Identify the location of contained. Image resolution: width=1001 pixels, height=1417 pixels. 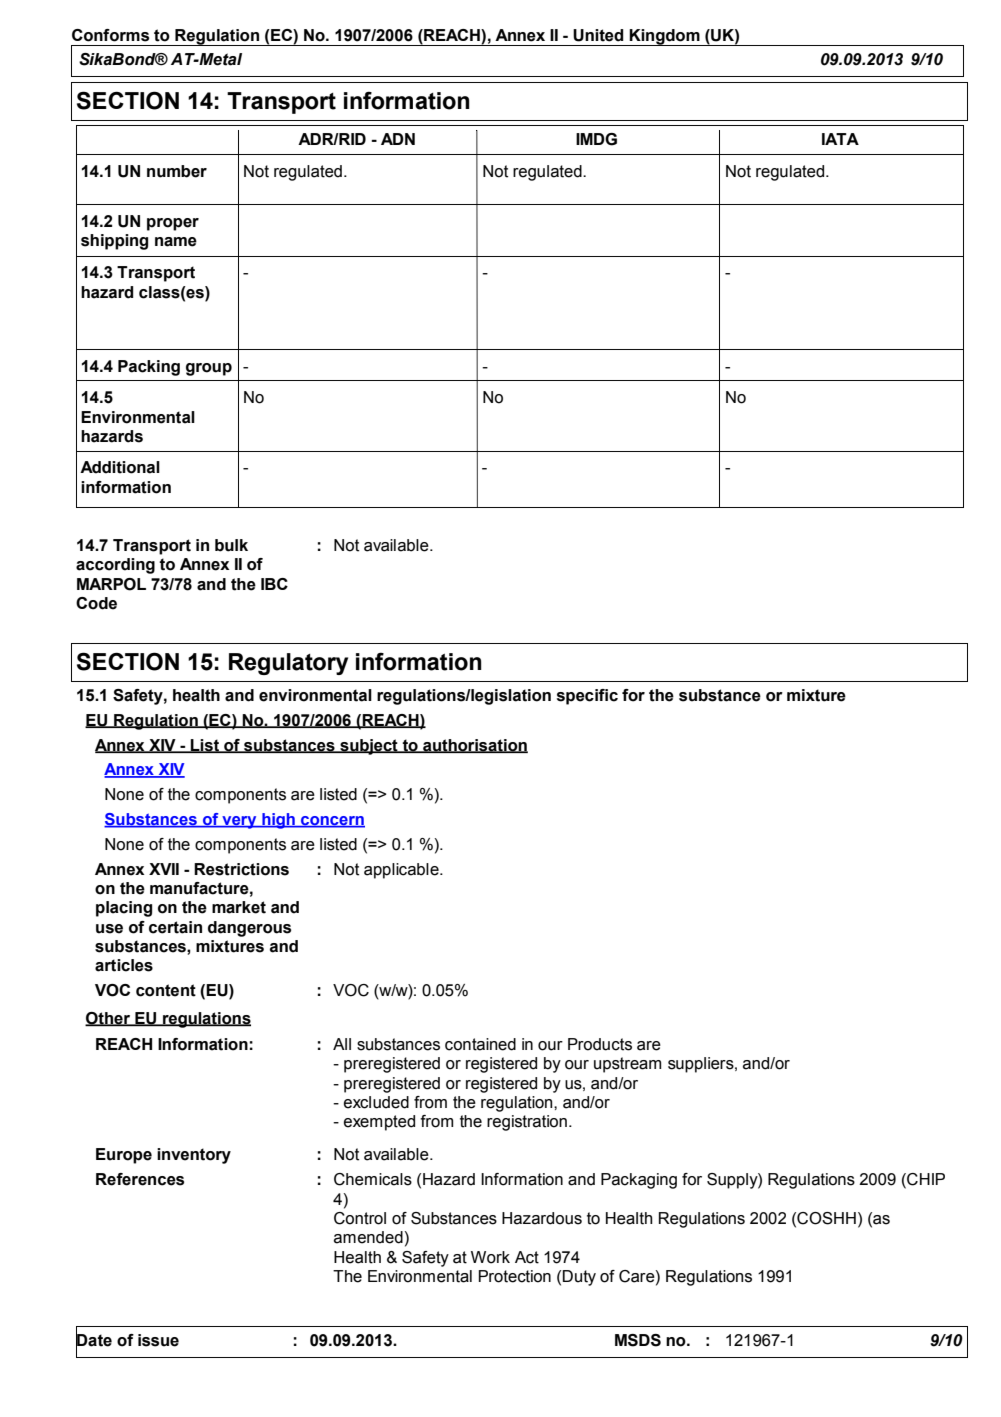
(480, 1044).
